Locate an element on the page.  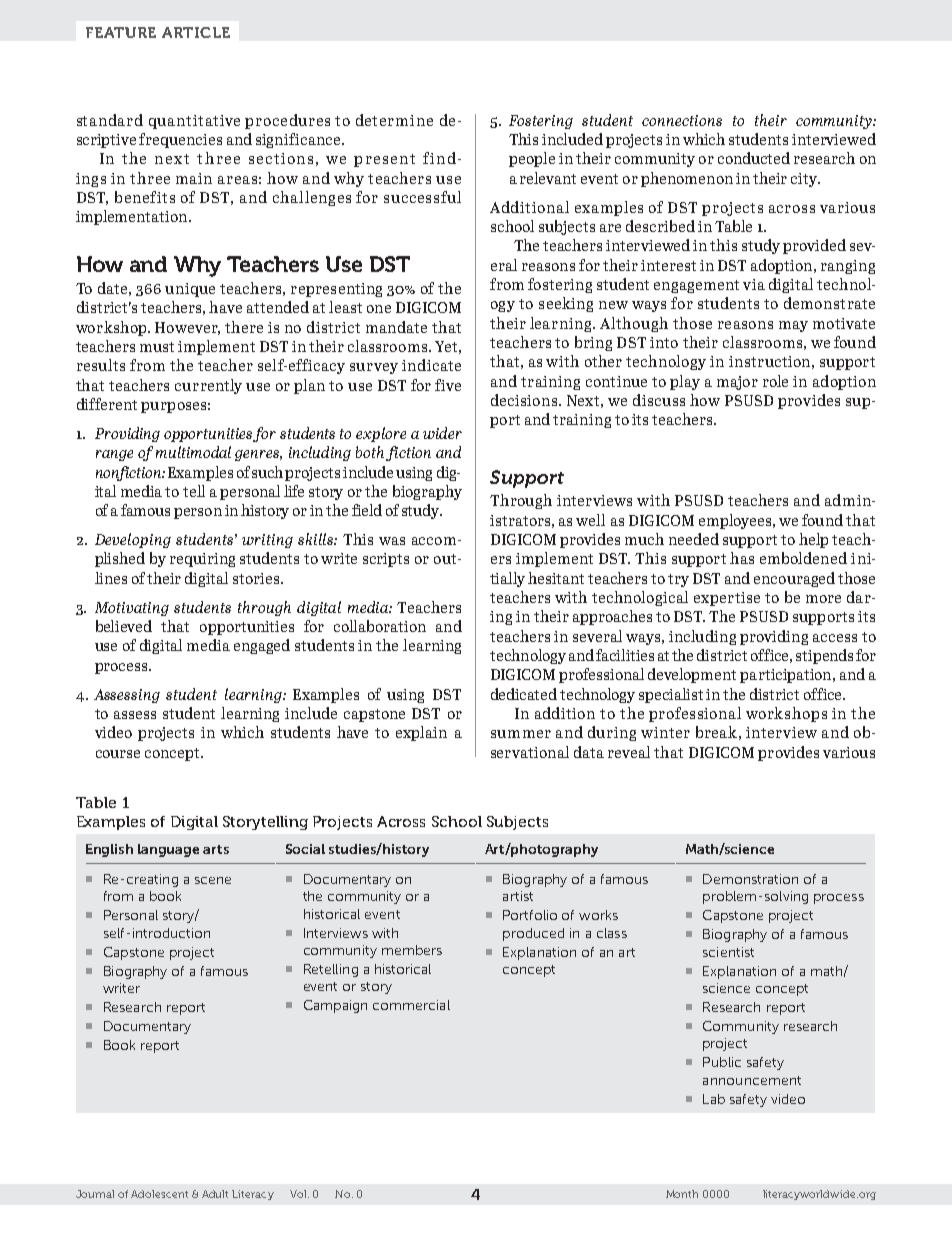
summer is located at coordinates (521, 734).
